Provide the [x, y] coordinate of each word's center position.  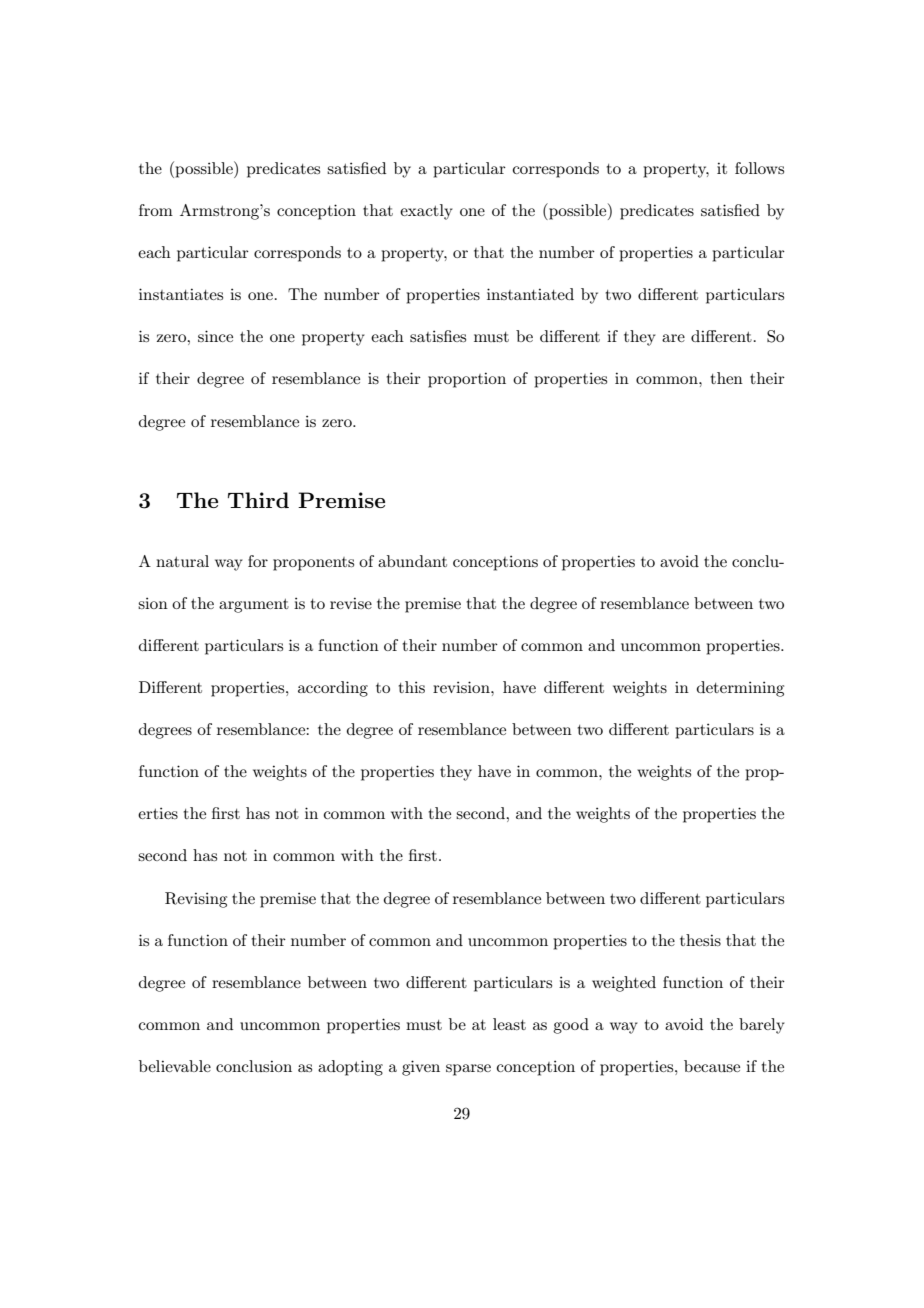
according [333, 689]
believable [175, 1066]
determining [740, 689]
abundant [412, 561]
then [727, 378]
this [412, 687]
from [156, 210]
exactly [426, 212]
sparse [468, 1070]
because [712, 1066]
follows [759, 168]
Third [258, 500]
